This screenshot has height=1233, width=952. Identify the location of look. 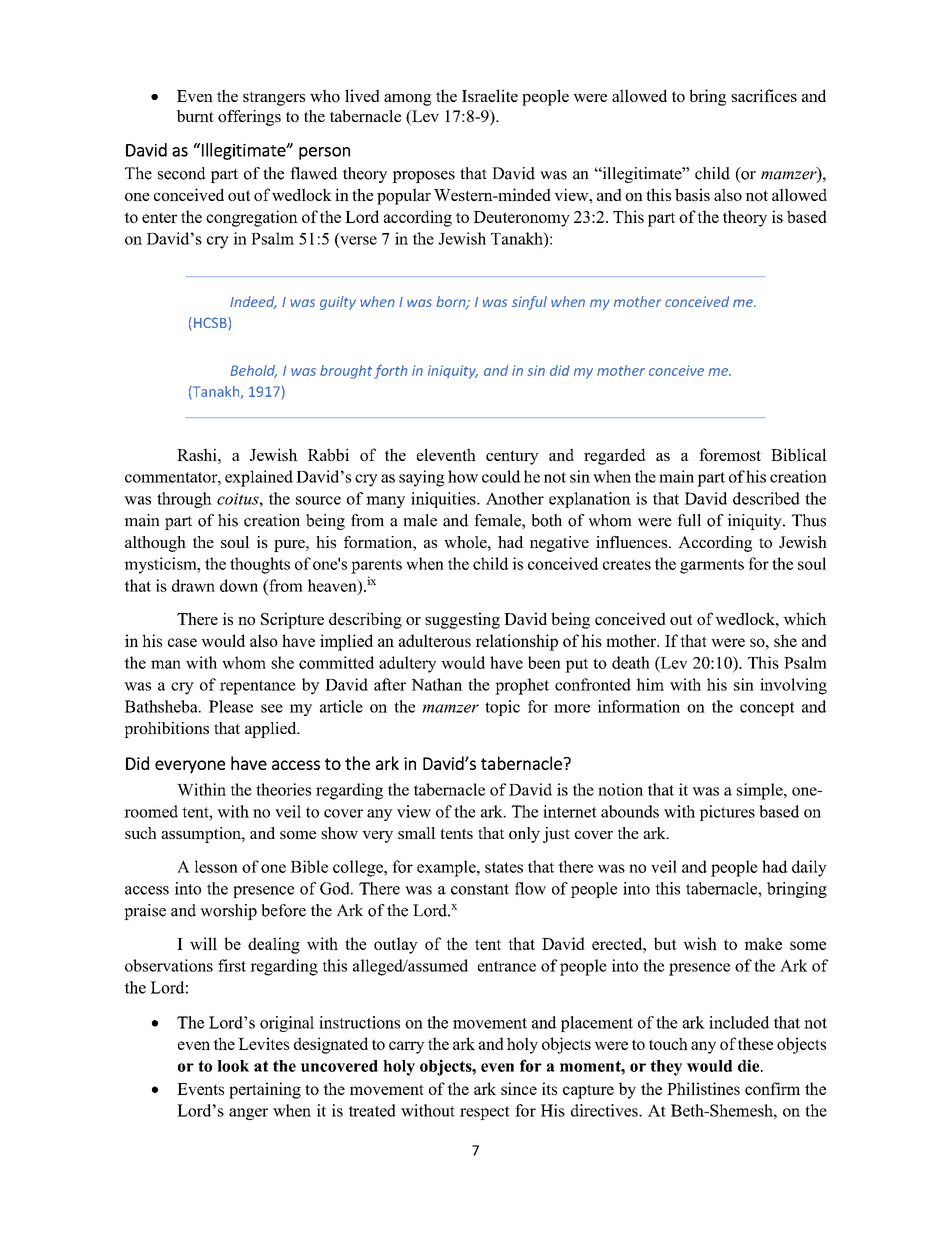
(233, 1066).
